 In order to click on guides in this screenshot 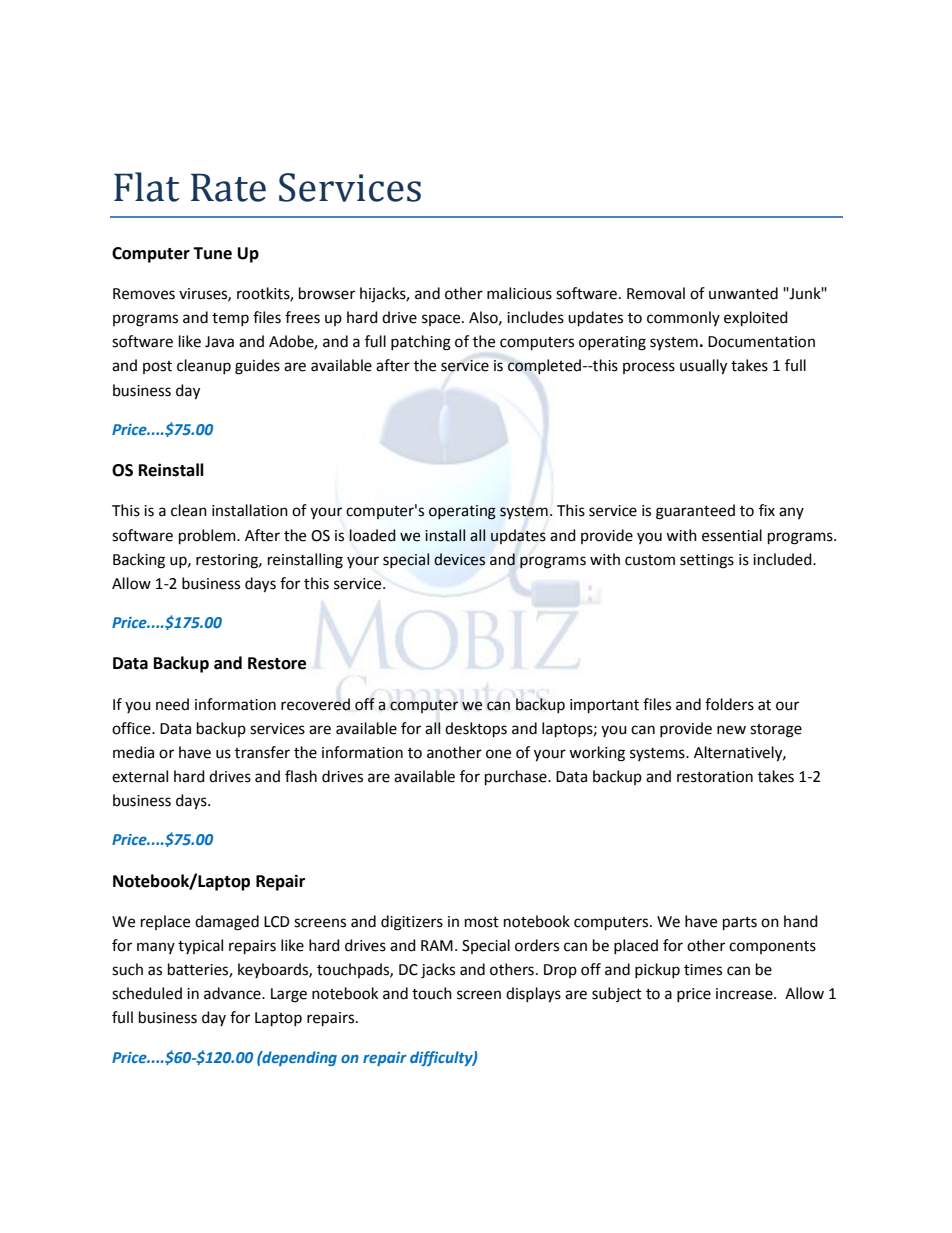, I will do `click(257, 367)`.
